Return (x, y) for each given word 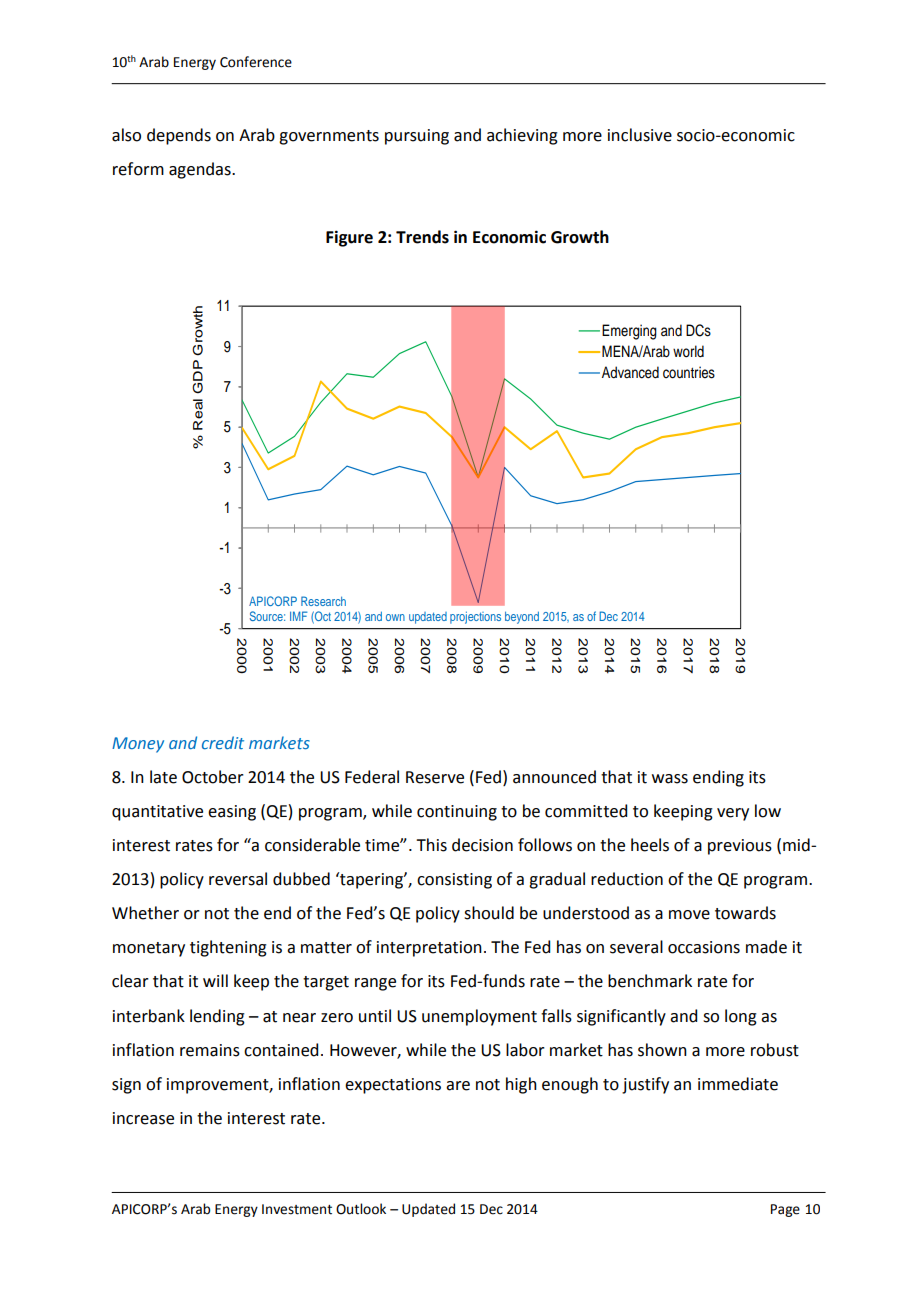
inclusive (640, 135)
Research (323, 601)
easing (232, 813)
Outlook (361, 1209)
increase (143, 1118)
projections (475, 617)
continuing (457, 813)
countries (689, 372)
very (733, 814)
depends (179, 136)
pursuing (417, 137)
